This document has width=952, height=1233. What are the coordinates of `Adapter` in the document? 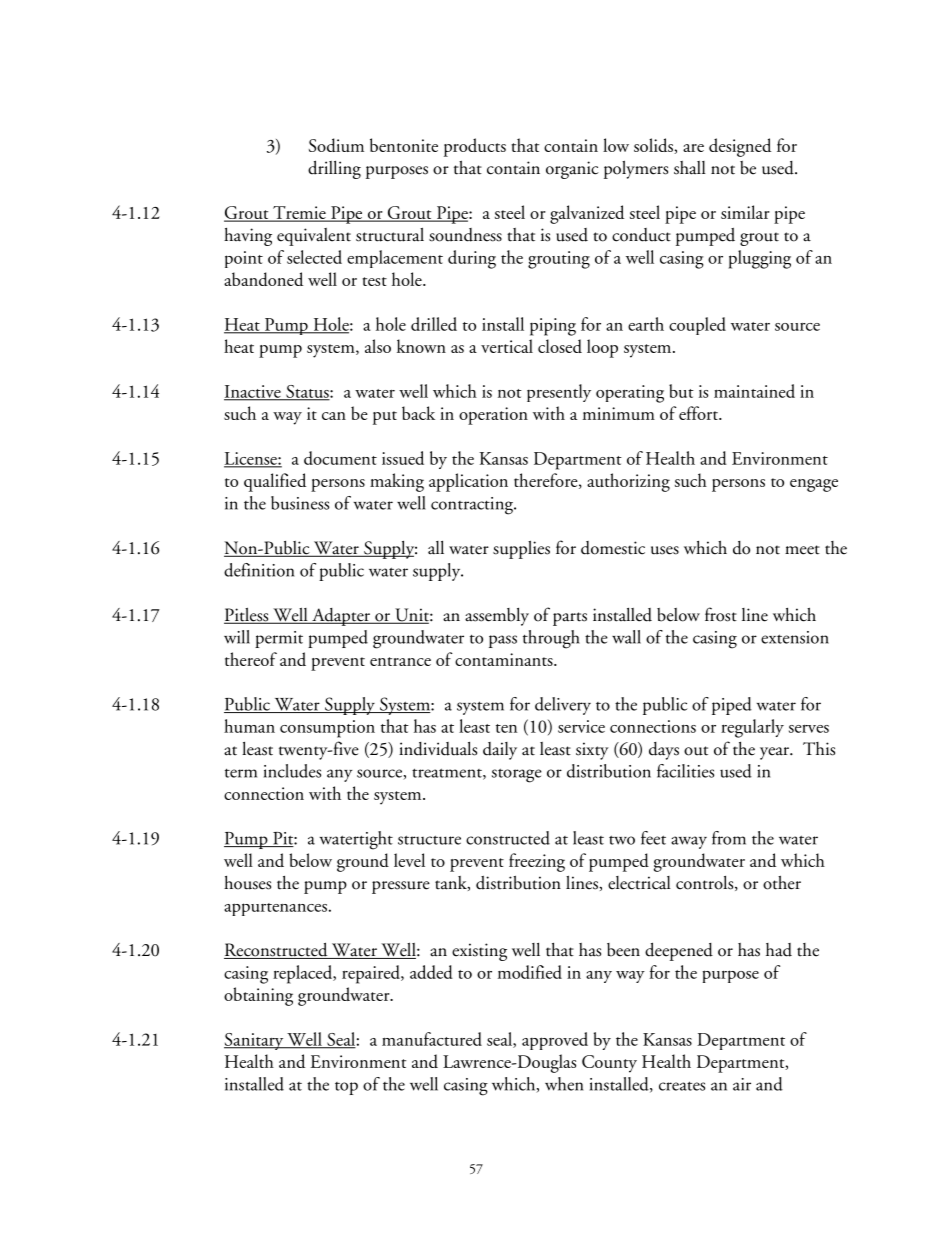 It's located at (341, 617).
